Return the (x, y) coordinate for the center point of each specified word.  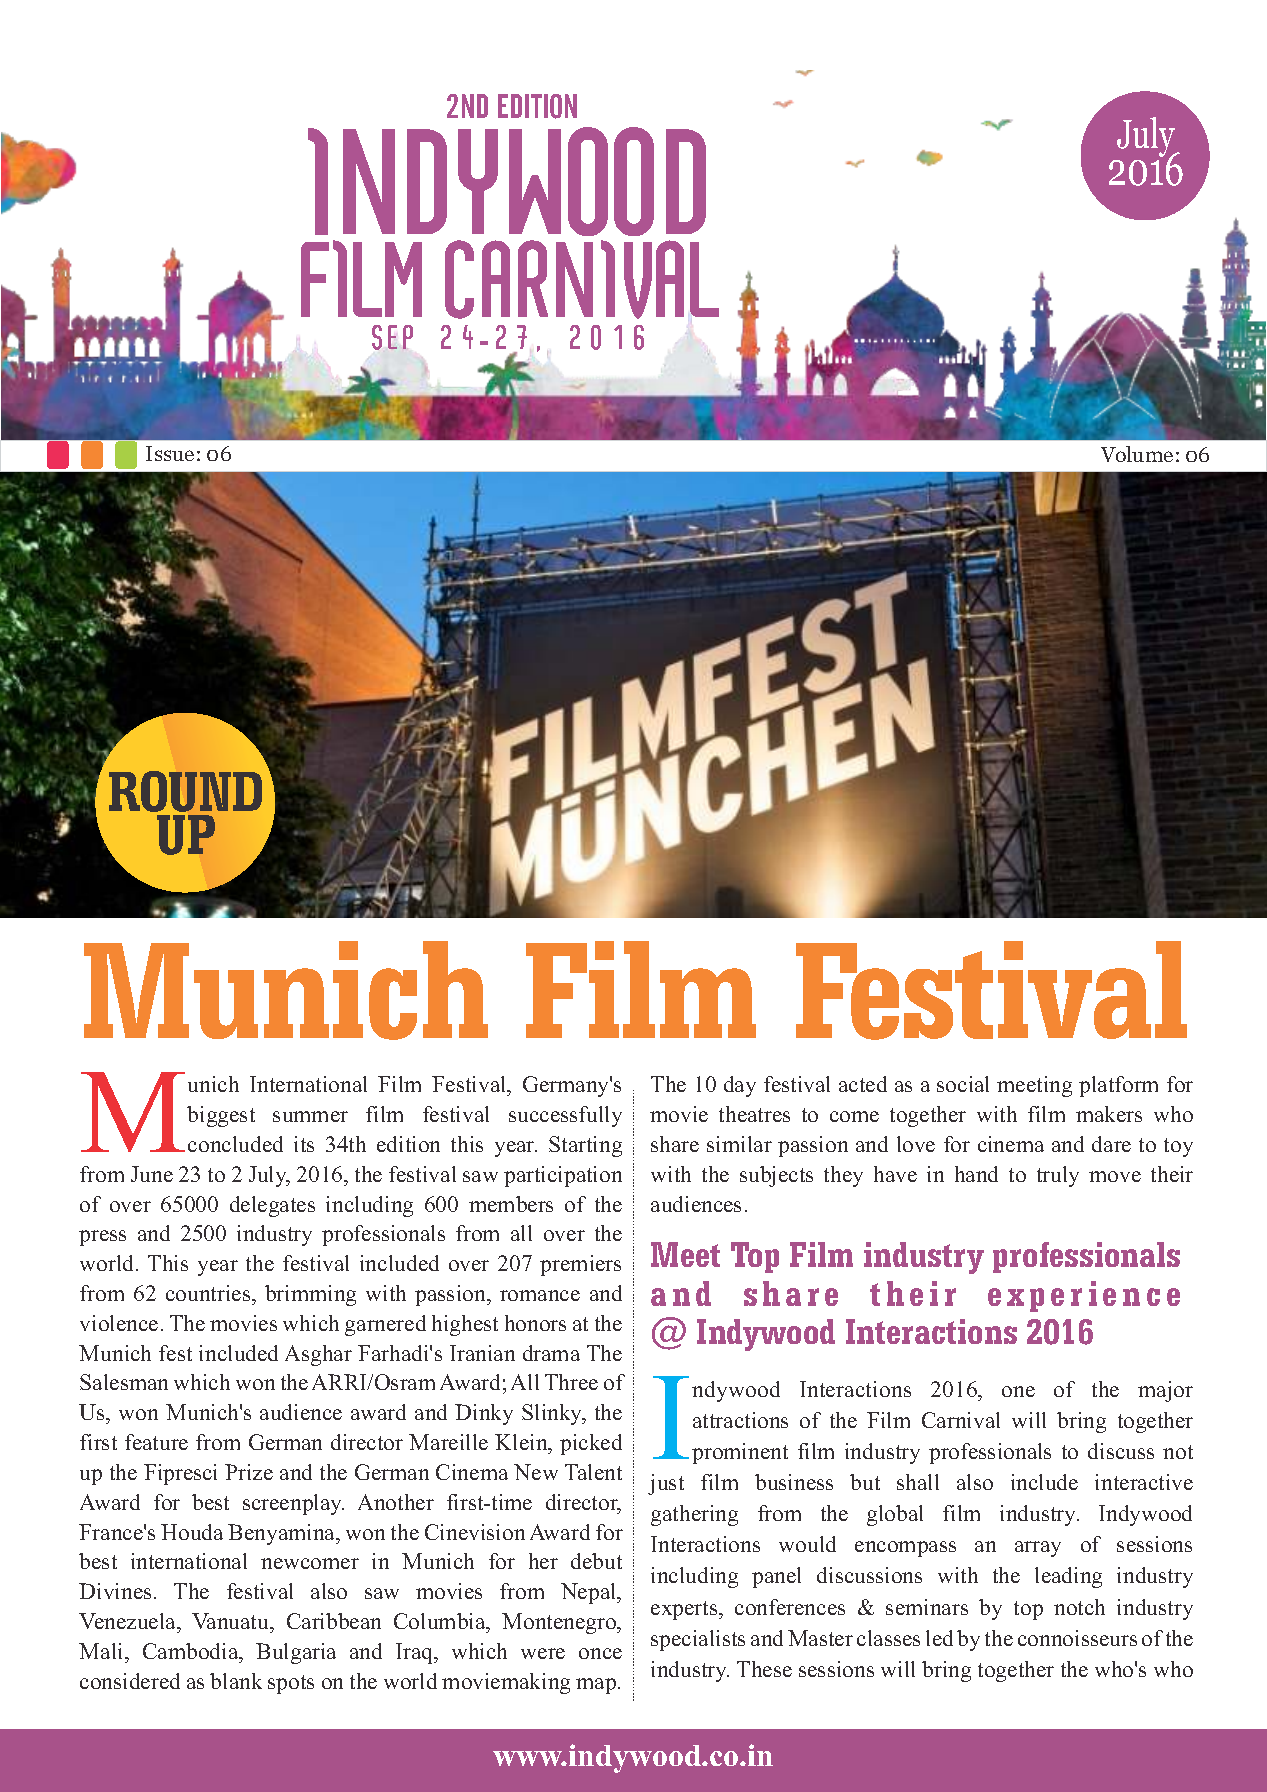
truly (1058, 1176)
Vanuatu (232, 1621)
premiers (580, 1265)
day (740, 1086)
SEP (392, 337)
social (963, 1084)
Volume (1137, 454)
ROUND (185, 791)
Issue (170, 453)
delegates (272, 1206)
